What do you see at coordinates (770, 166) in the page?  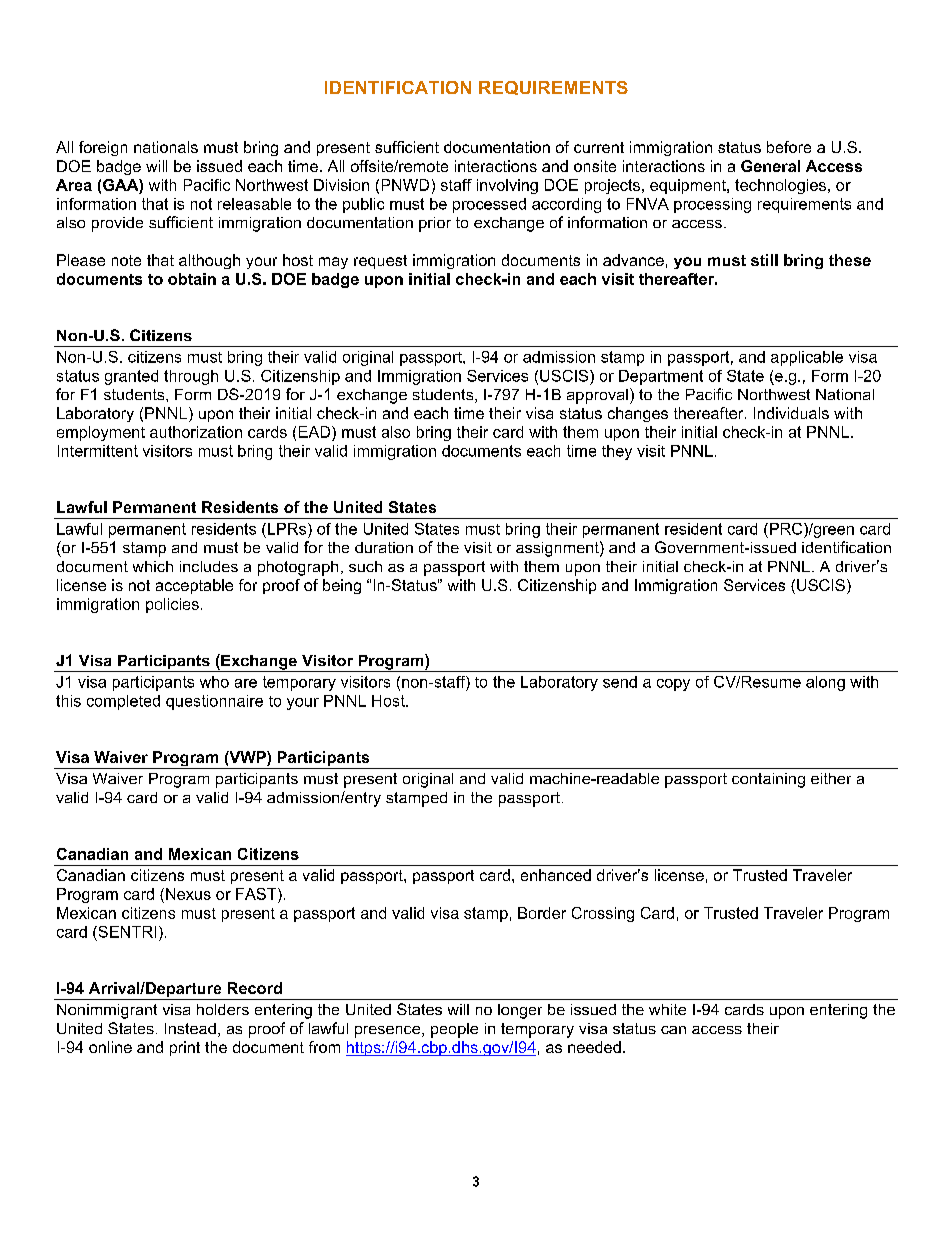 I see `General` at bounding box center [770, 166].
